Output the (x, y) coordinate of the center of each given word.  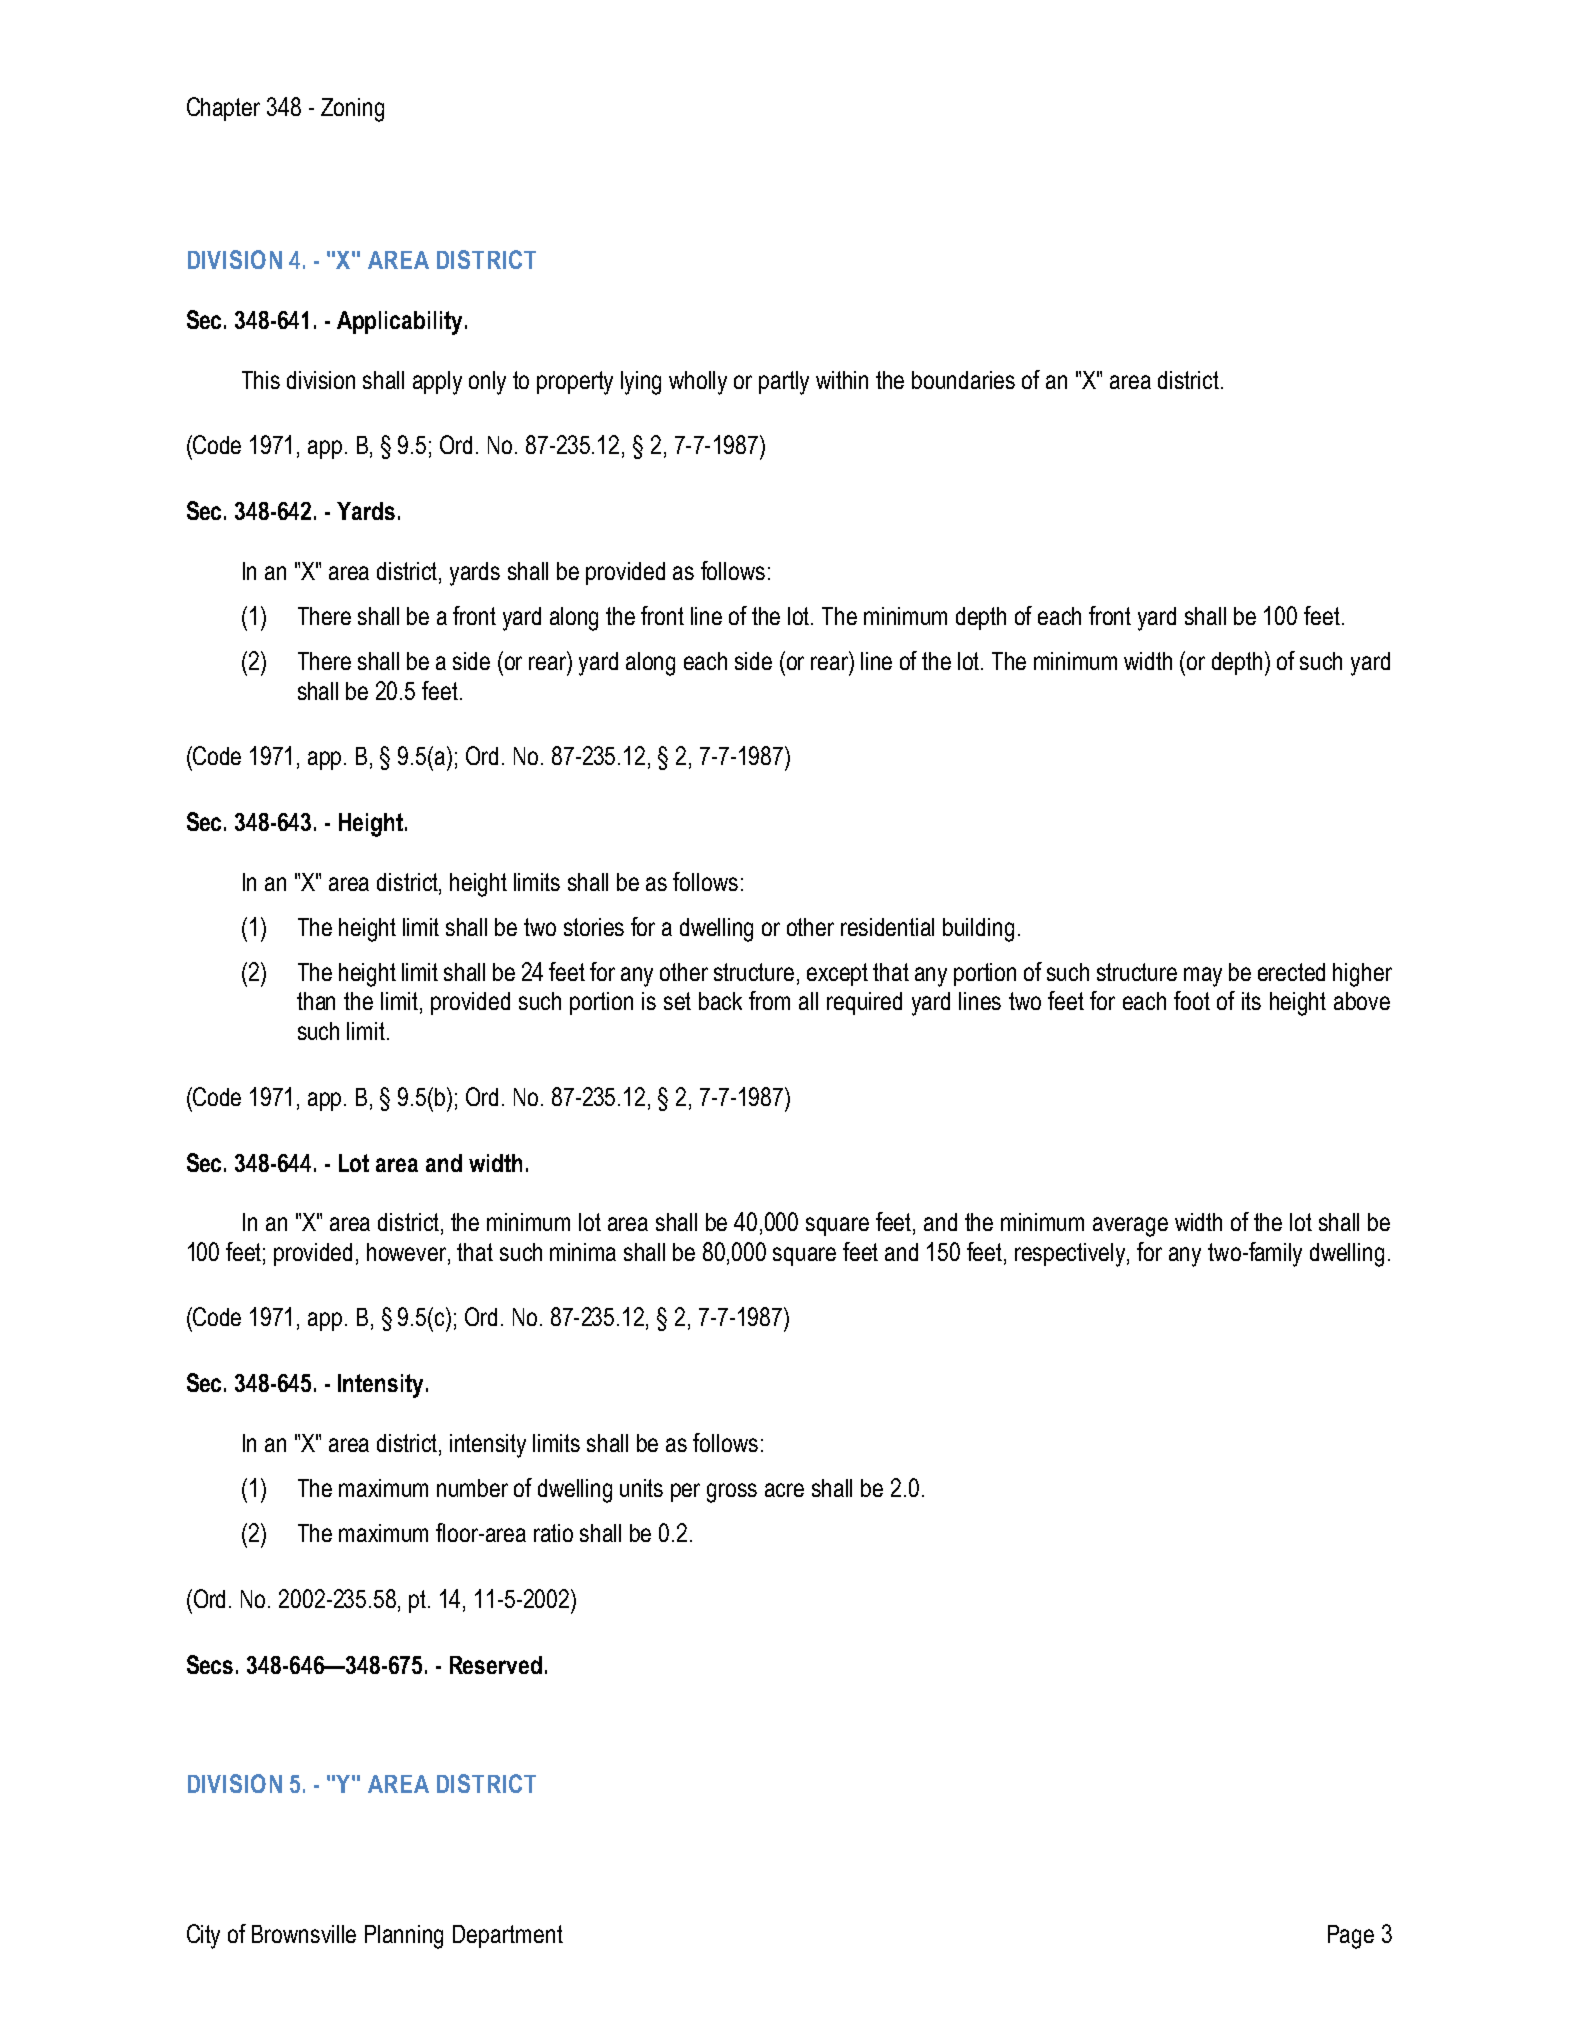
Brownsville (304, 1934)
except (837, 974)
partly (784, 383)
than (316, 1001)
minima (583, 1252)
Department (508, 1936)
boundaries (963, 380)
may (1203, 977)
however (408, 1252)
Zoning (352, 110)
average (1130, 1227)
